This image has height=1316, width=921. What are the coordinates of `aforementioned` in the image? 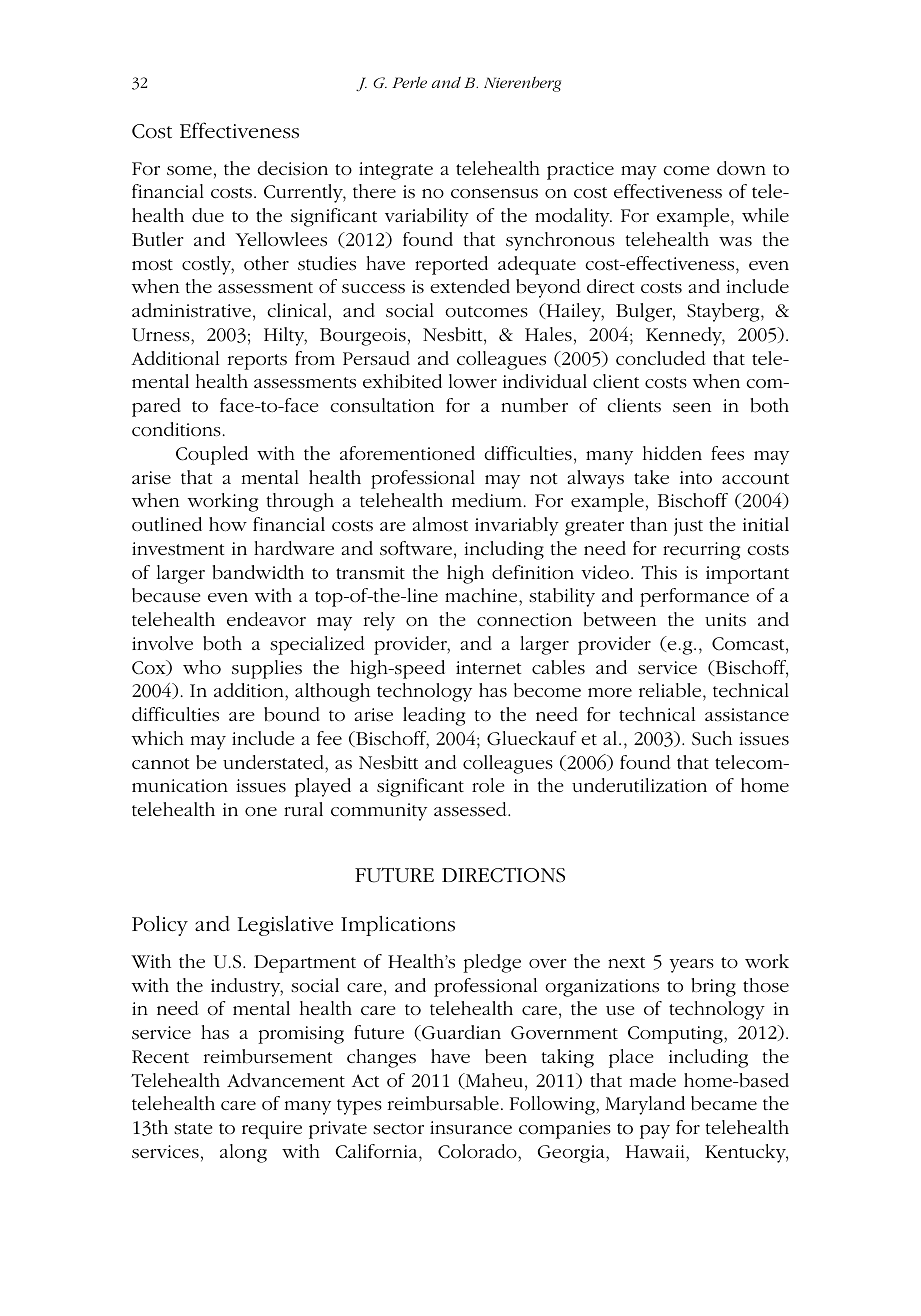 It's located at (407, 453).
